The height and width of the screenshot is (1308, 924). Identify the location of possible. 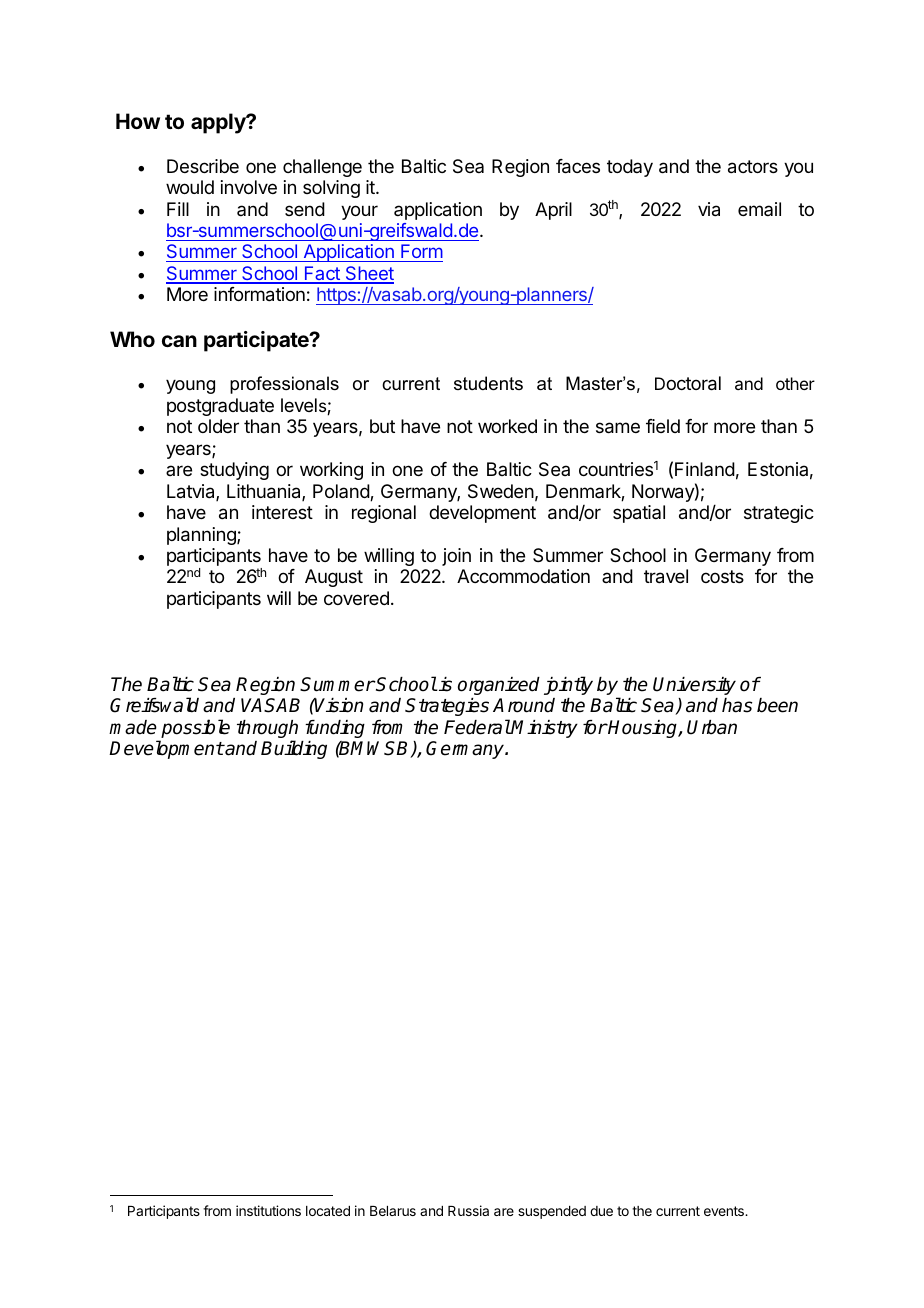
(194, 730).
